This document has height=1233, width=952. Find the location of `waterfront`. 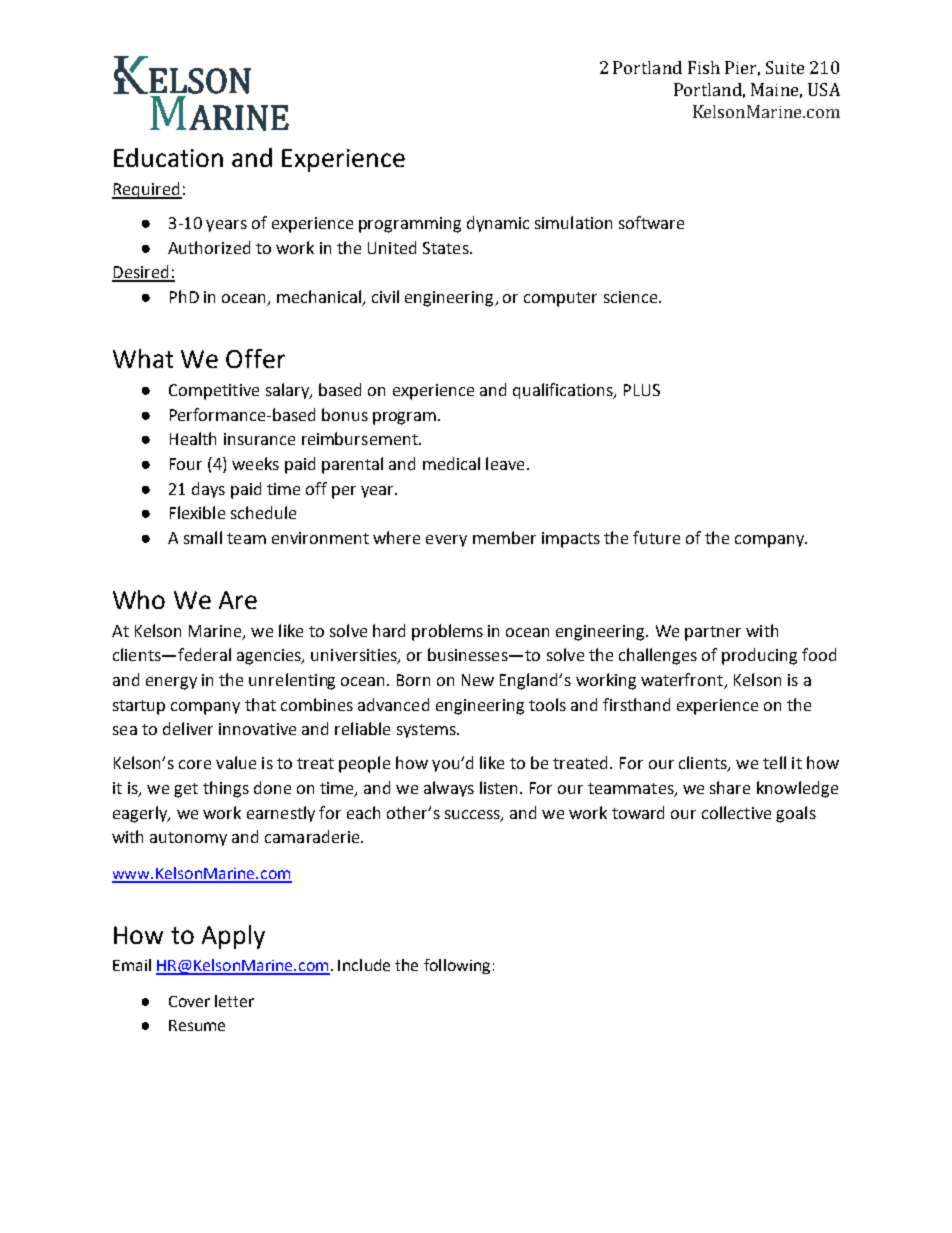

waterfront is located at coordinates (683, 681).
